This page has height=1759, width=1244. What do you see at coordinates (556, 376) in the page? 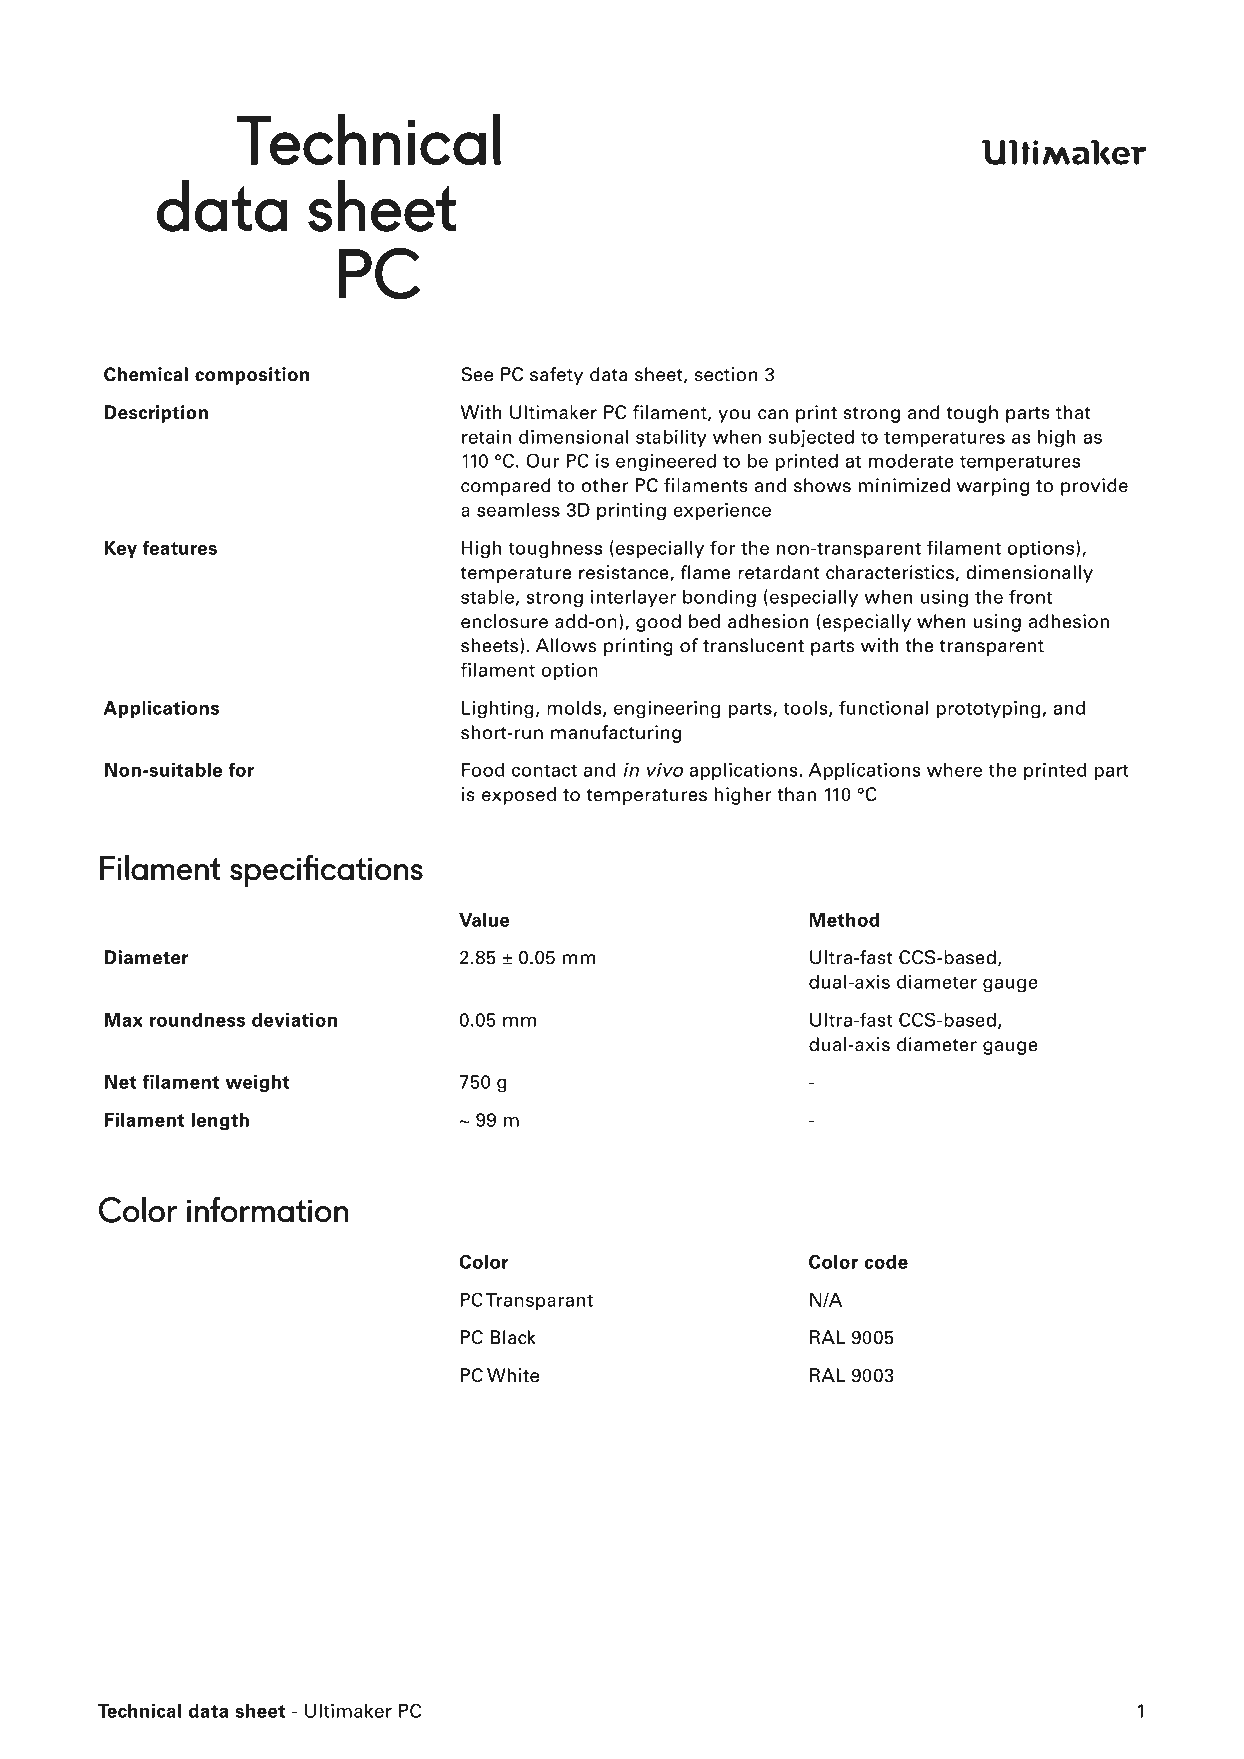
I see `safety` at bounding box center [556, 376].
